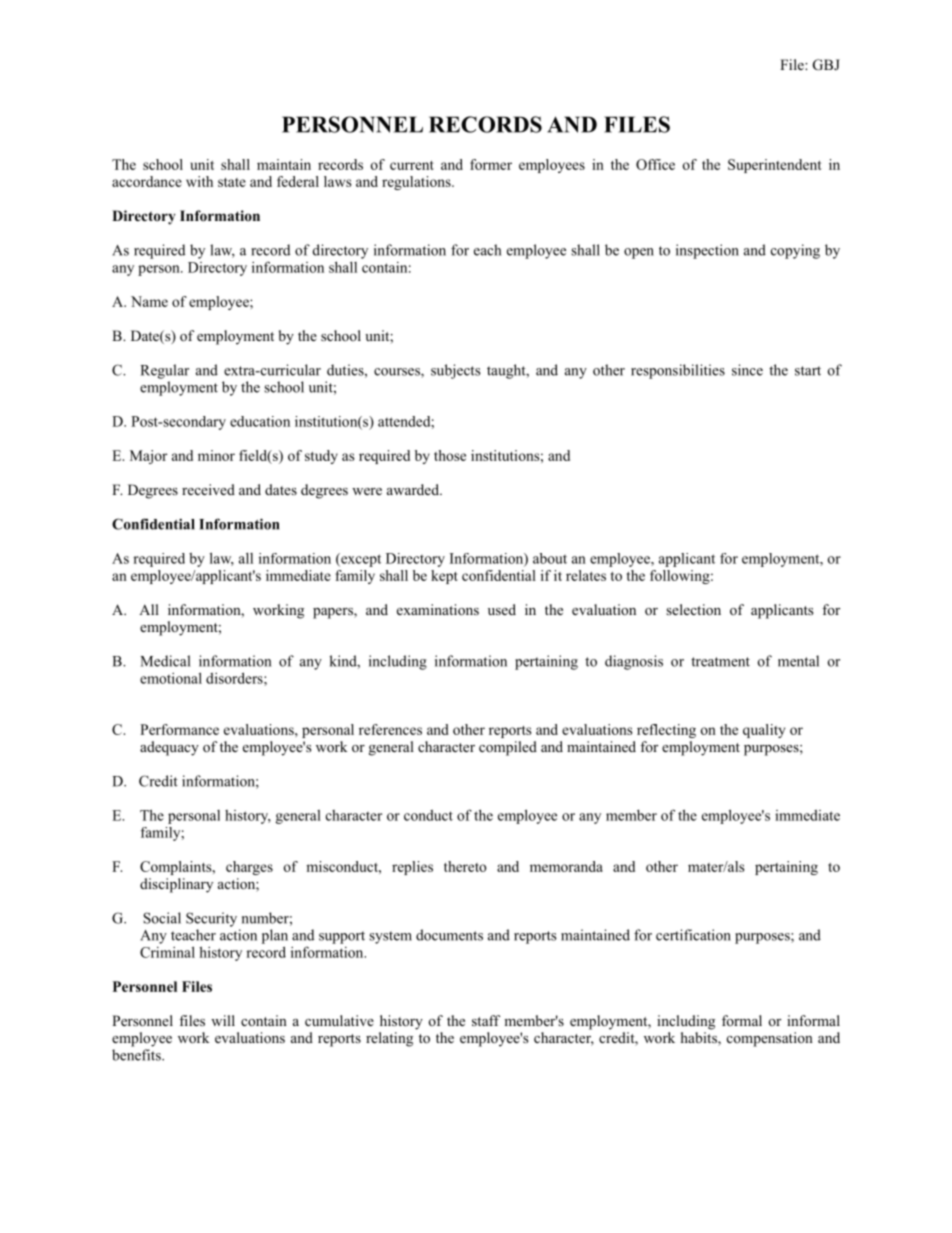 This page has height=1233, width=952. Describe the element at coordinates (693, 610) in the page. I see `selection` at that location.
